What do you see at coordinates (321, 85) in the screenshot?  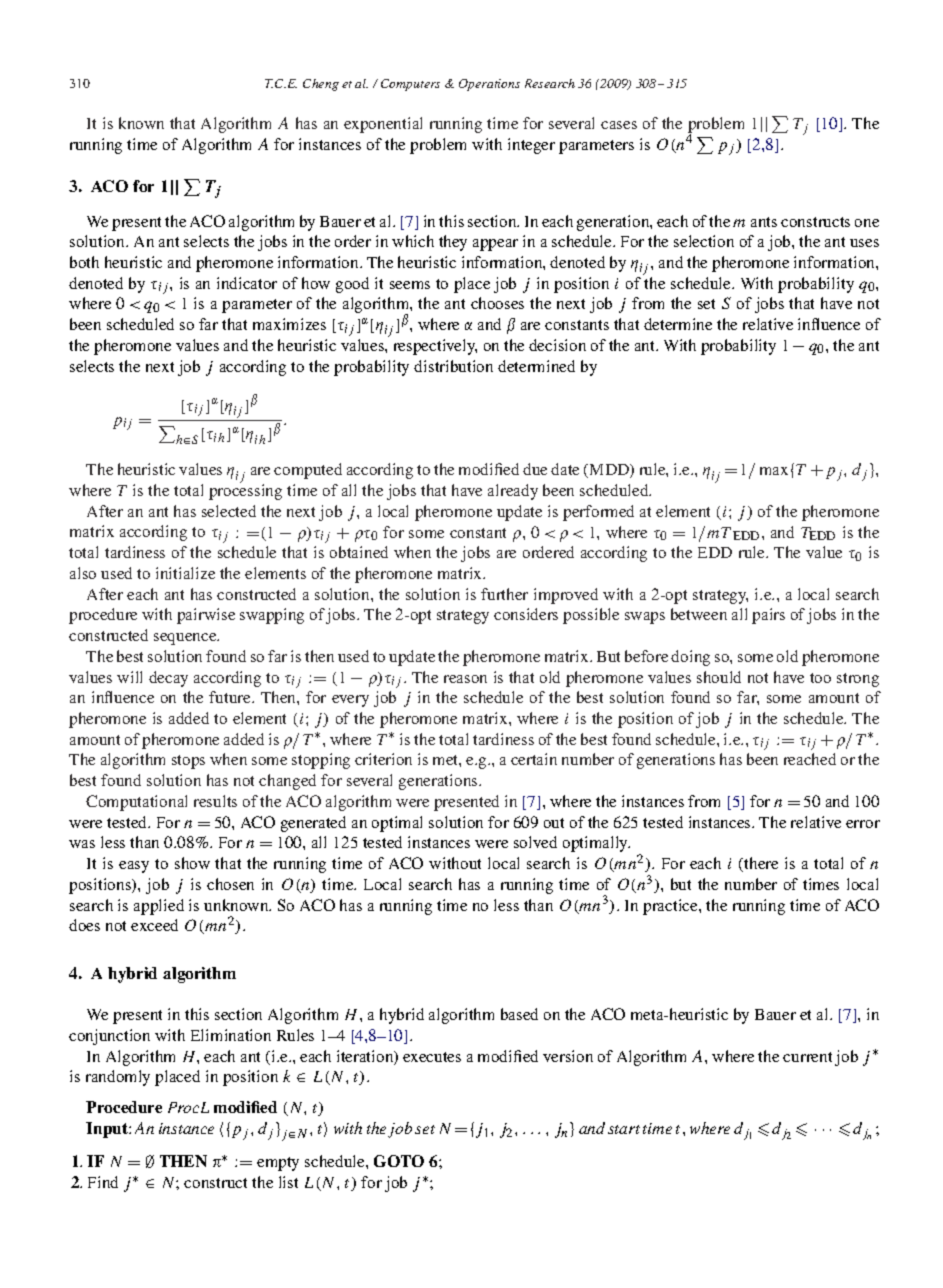 I see `Cheng` at bounding box center [321, 85].
